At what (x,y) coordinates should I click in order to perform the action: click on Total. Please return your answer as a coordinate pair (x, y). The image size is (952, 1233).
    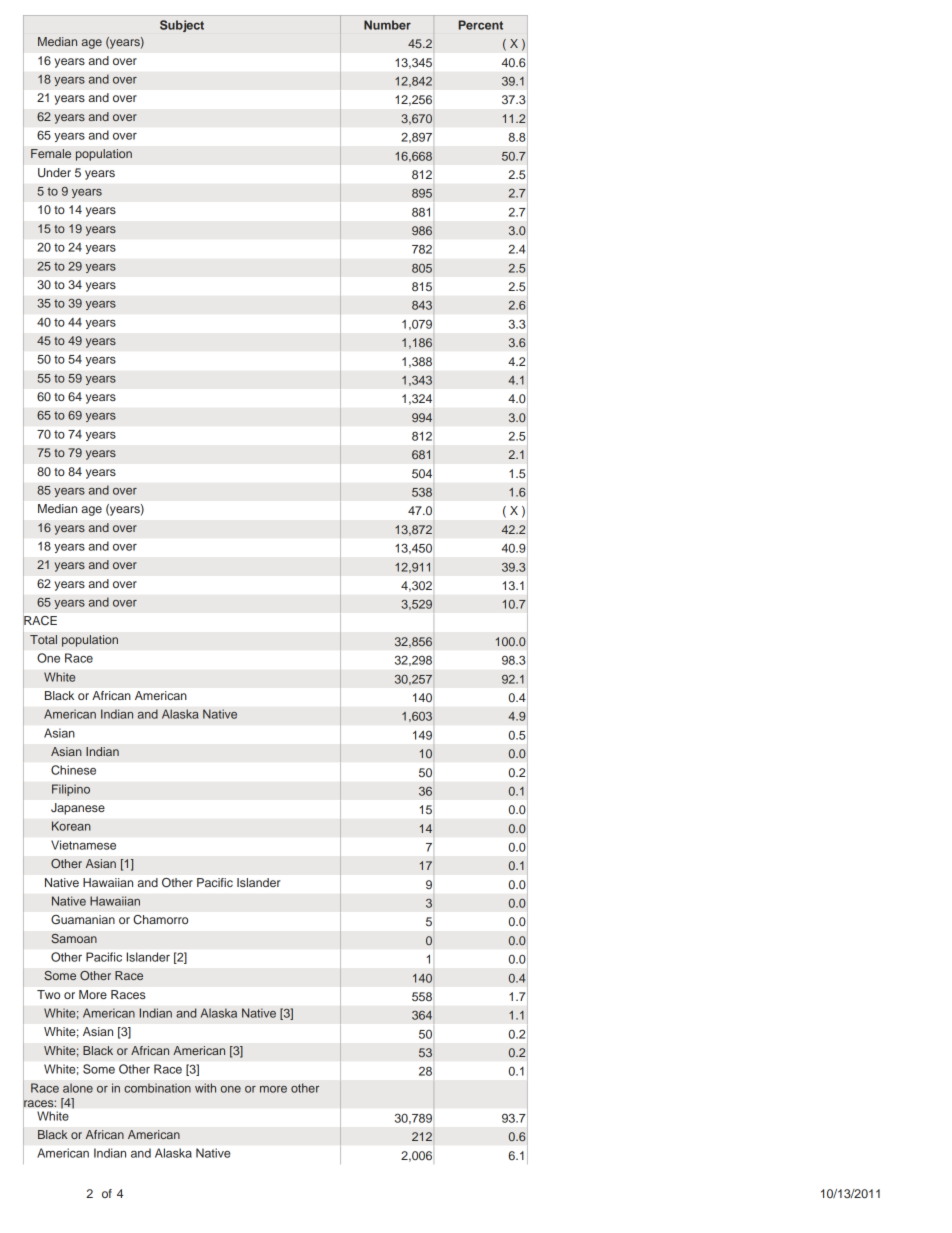
    Looking at the image, I should click on (43, 639).
